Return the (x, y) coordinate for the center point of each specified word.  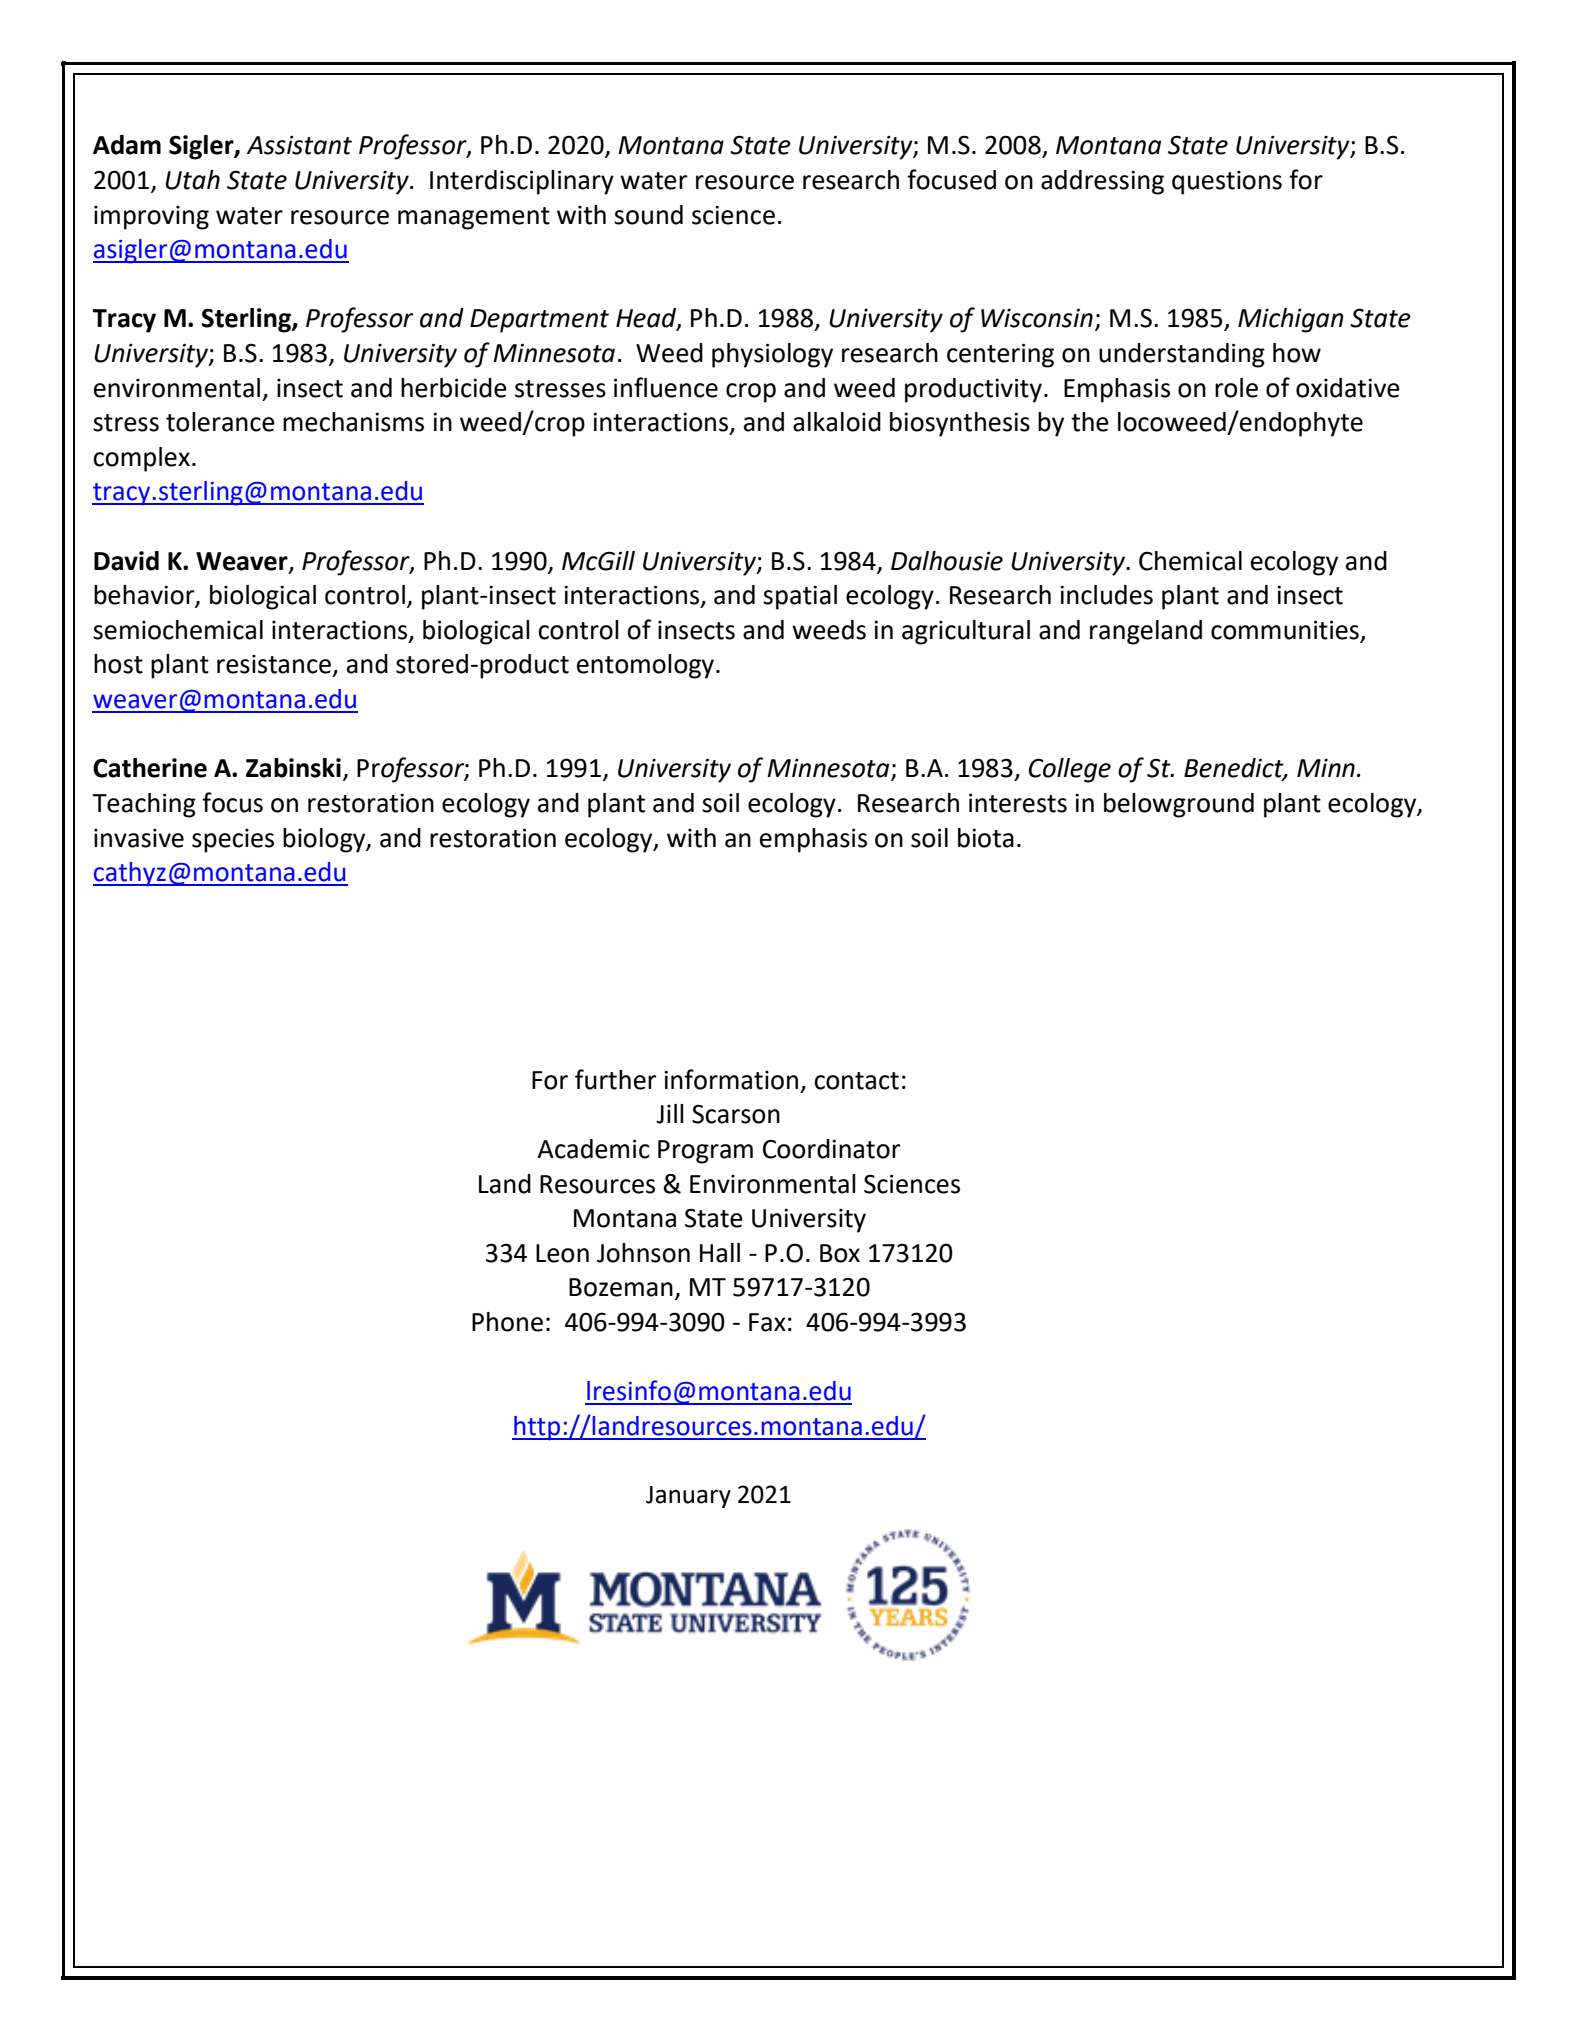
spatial (800, 597)
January (688, 1497)
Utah (192, 180)
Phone (507, 1322)
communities (1285, 630)
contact (856, 1081)
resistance (274, 664)
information (731, 1079)
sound (648, 215)
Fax (767, 1322)
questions (1227, 183)
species (233, 841)
